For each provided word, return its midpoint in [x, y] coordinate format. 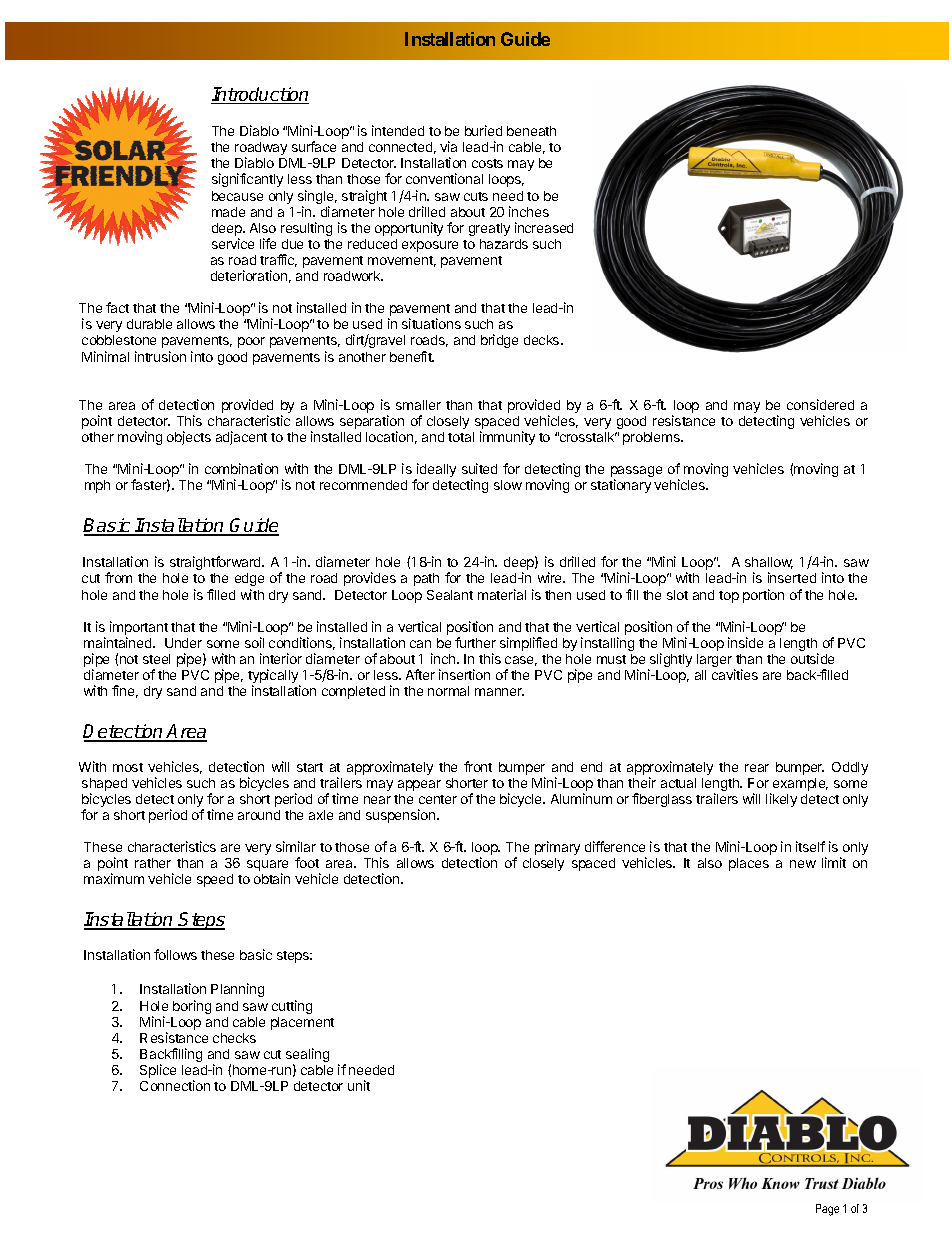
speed [215, 880]
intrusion [160, 356]
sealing [307, 1056]
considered [820, 404]
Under [183, 643]
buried [483, 130]
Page [827, 1210]
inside [745, 642]
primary [557, 848]
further [475, 642]
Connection [175, 1085]
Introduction [260, 95]
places [749, 864]
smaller [418, 405]
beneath [531, 131]
